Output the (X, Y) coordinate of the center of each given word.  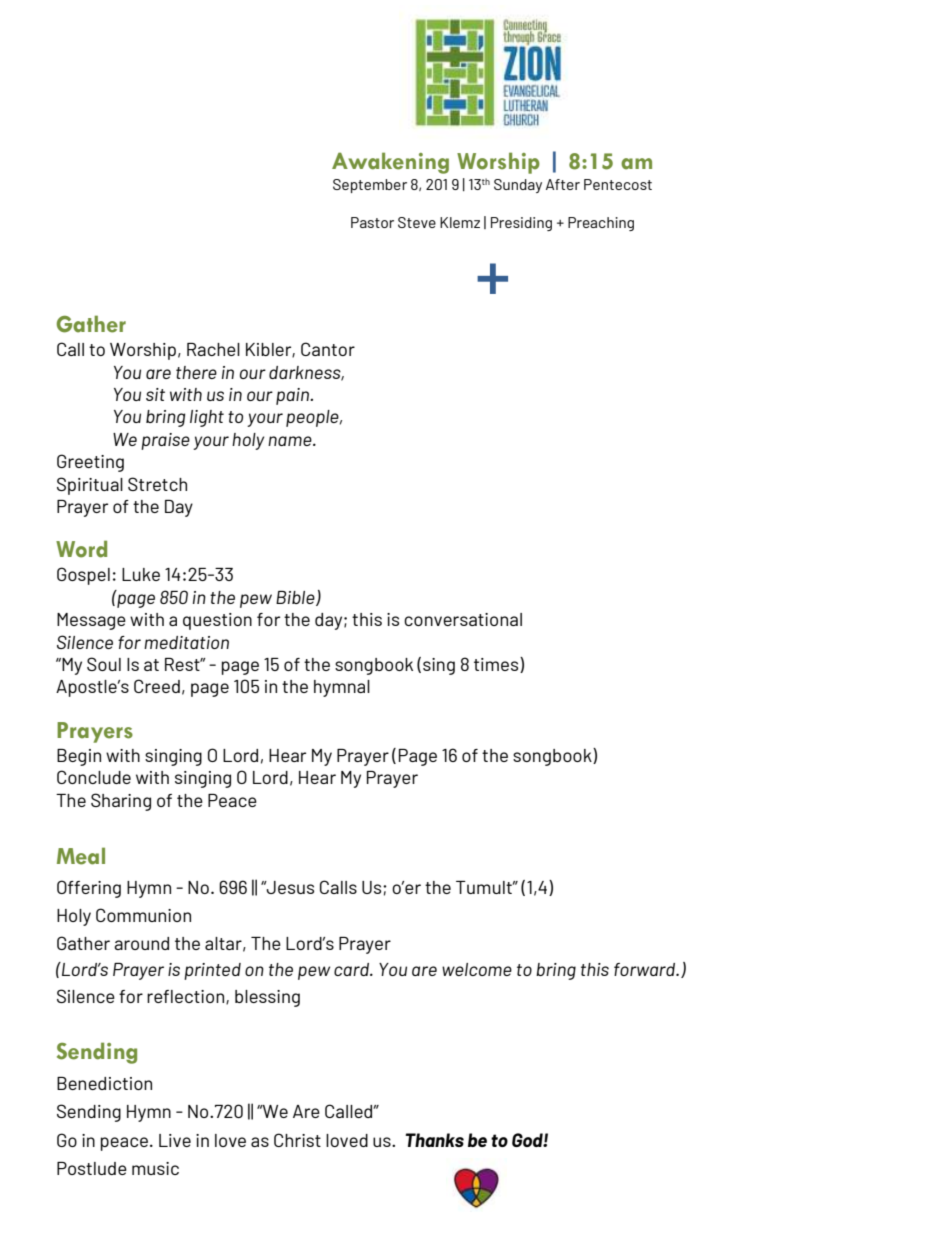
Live (175, 1140)
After (563, 184)
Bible (296, 598)
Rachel (213, 349)
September (370, 186)
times (497, 665)
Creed (157, 686)
